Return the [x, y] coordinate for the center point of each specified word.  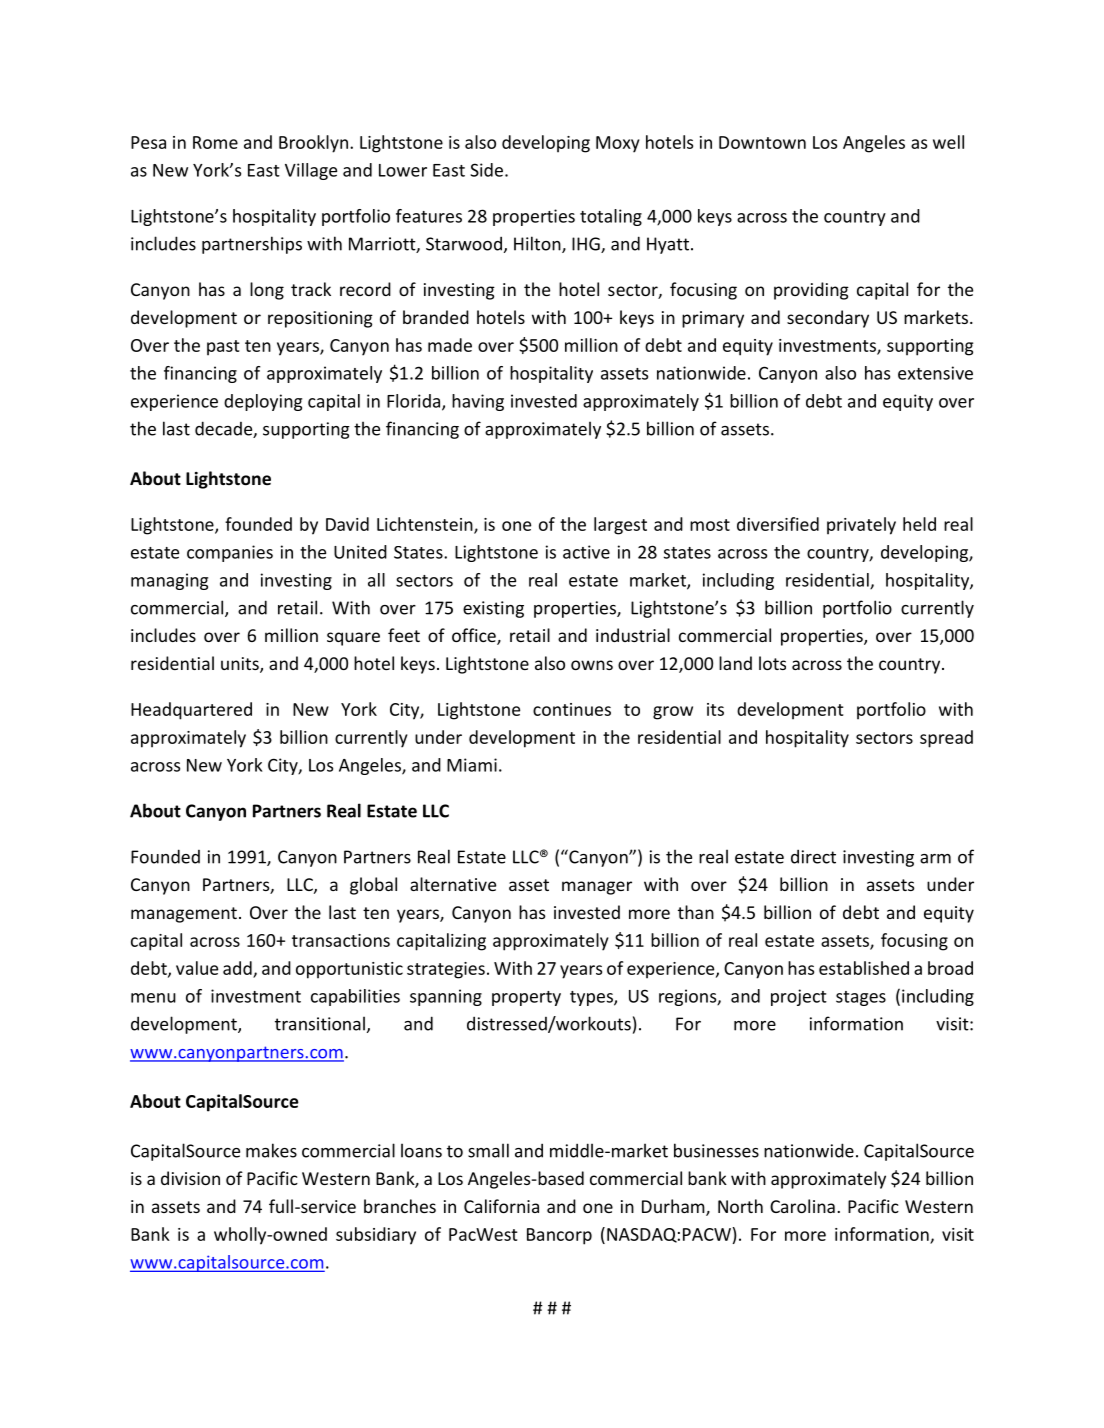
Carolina [802, 1206]
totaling [611, 217]
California [501, 1206]
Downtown [762, 142]
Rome [215, 142]
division [190, 1178]
